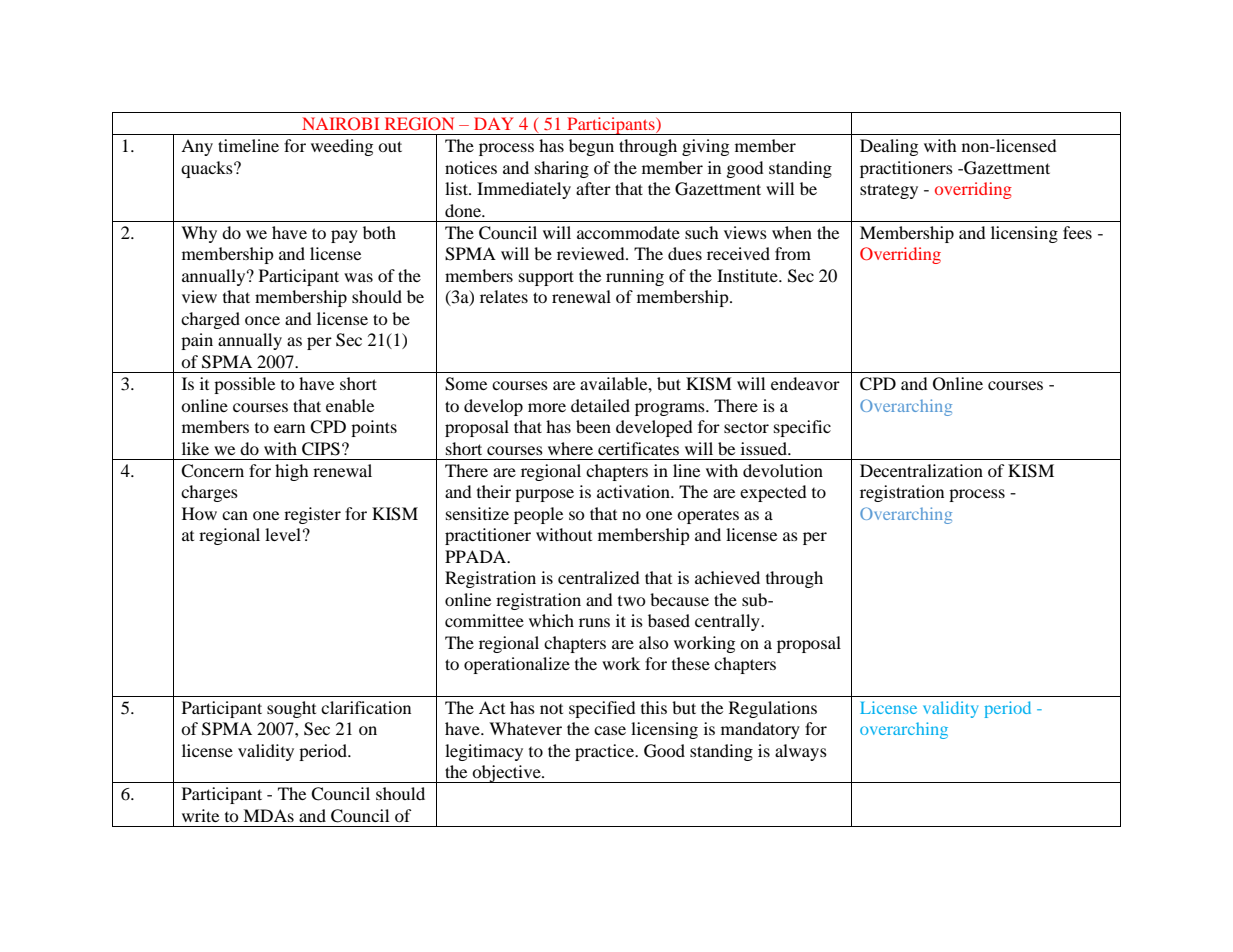 The image size is (1233, 952). I want to click on write, so click(200, 815).
